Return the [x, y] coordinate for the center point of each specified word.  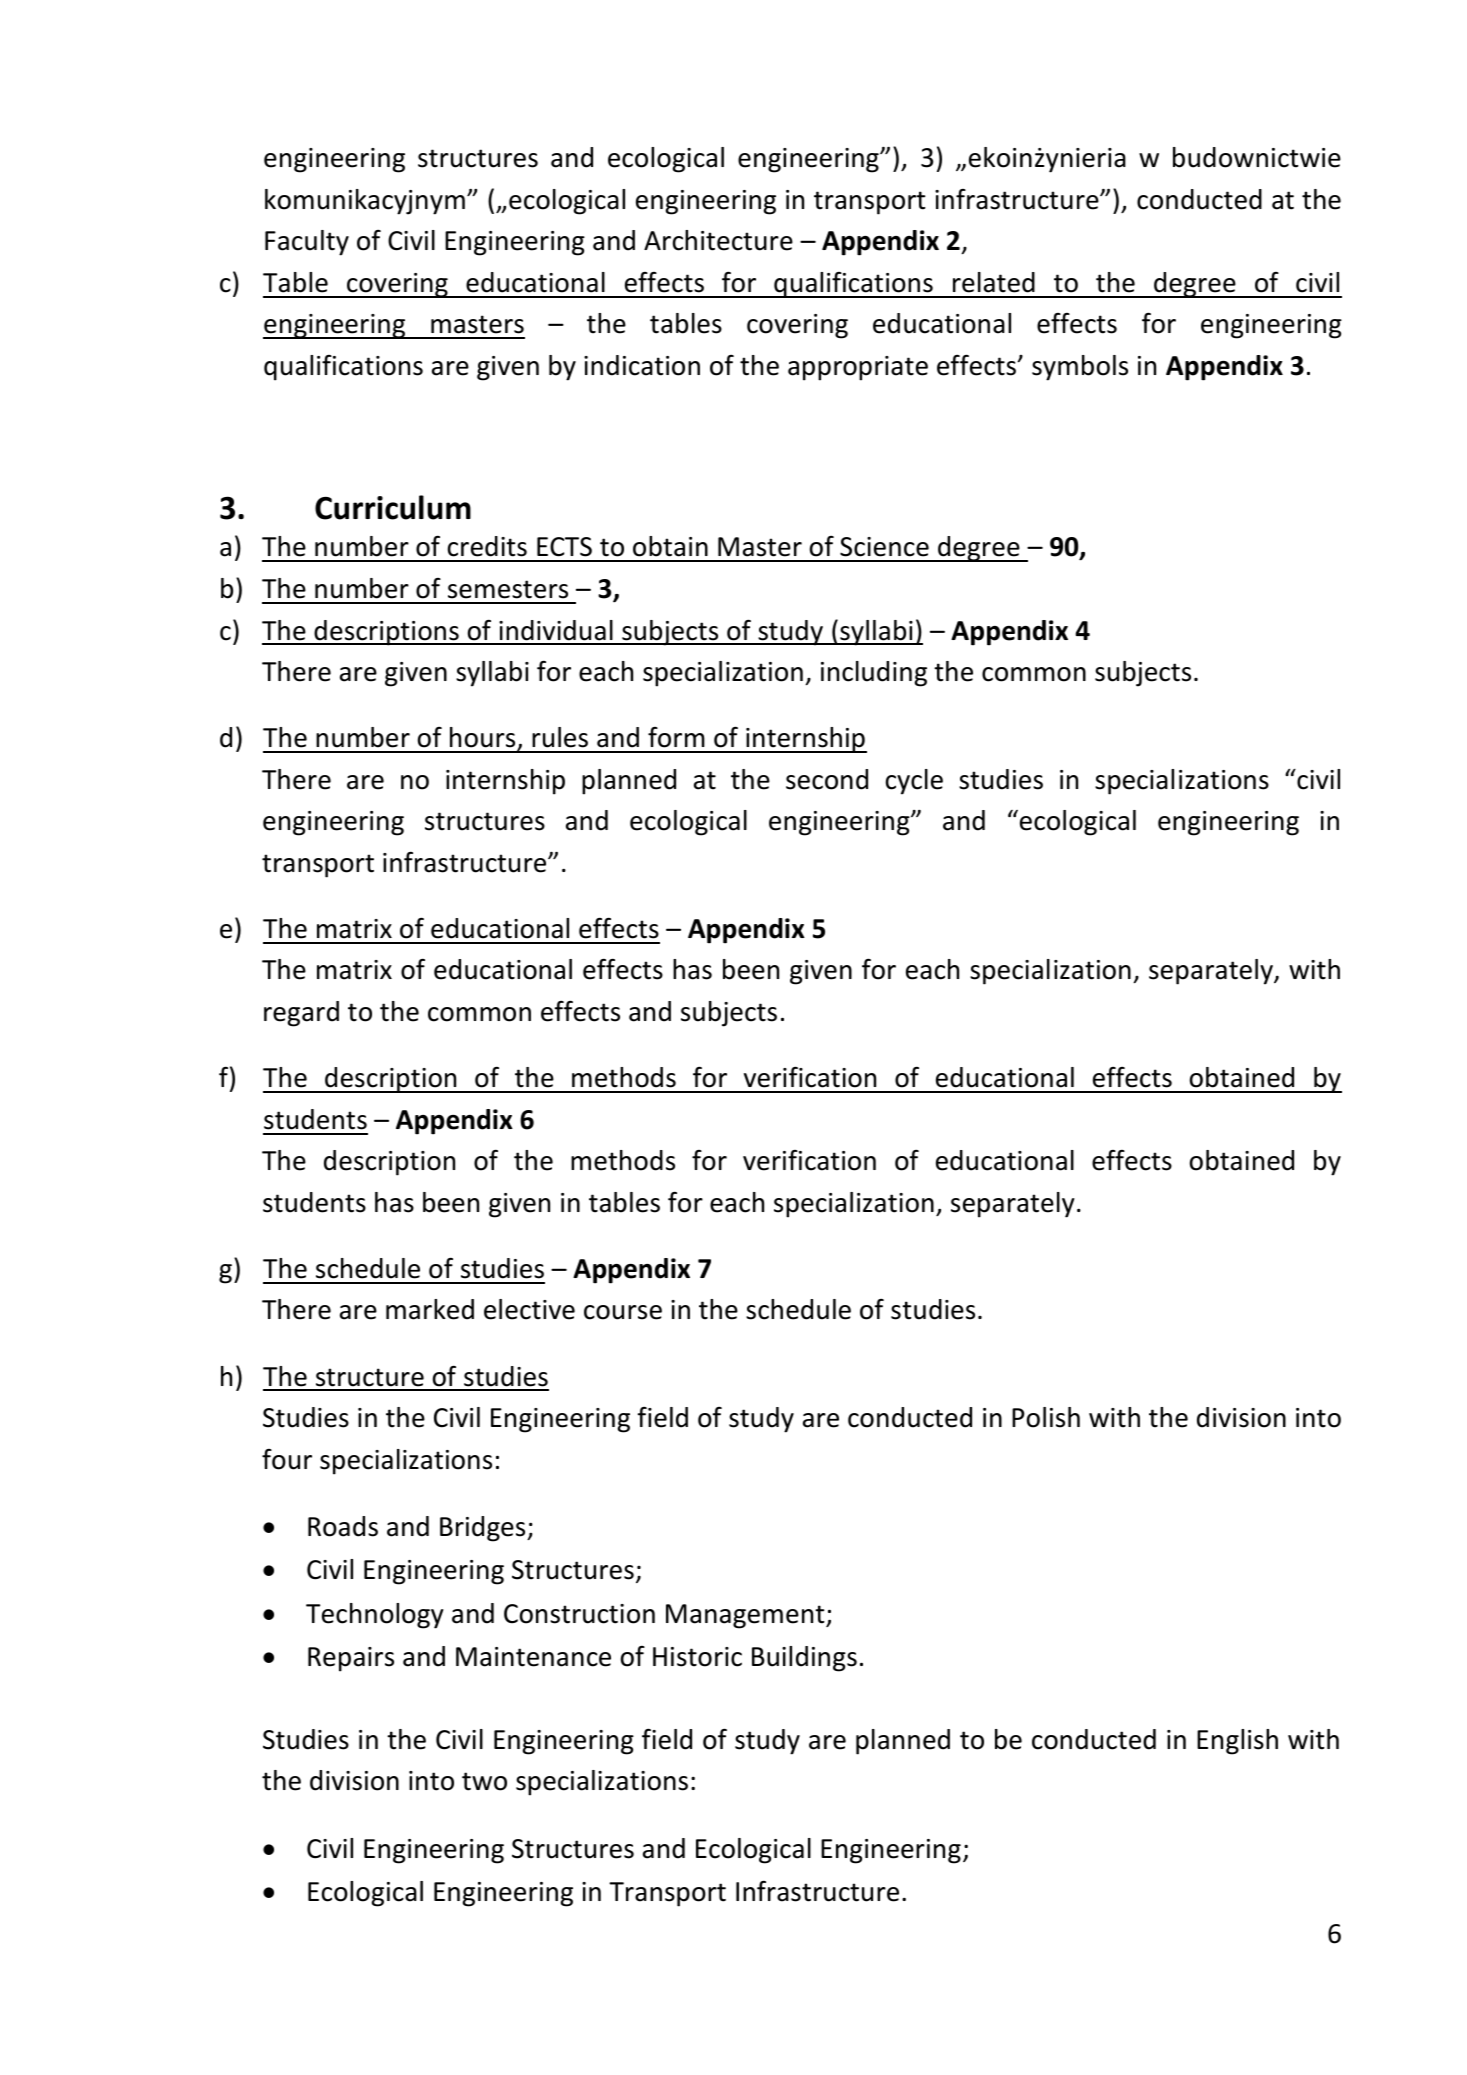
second [827, 779]
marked [430, 1309]
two [484, 1781]
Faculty [307, 243]
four [287, 1459]
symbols [1080, 368]
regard [301, 1014]
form [676, 737]
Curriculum [393, 507]
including [874, 674]
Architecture [718, 240]
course [623, 1312]
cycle [914, 782]
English [1237, 1742]
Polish [1046, 1417]
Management [746, 1616]
